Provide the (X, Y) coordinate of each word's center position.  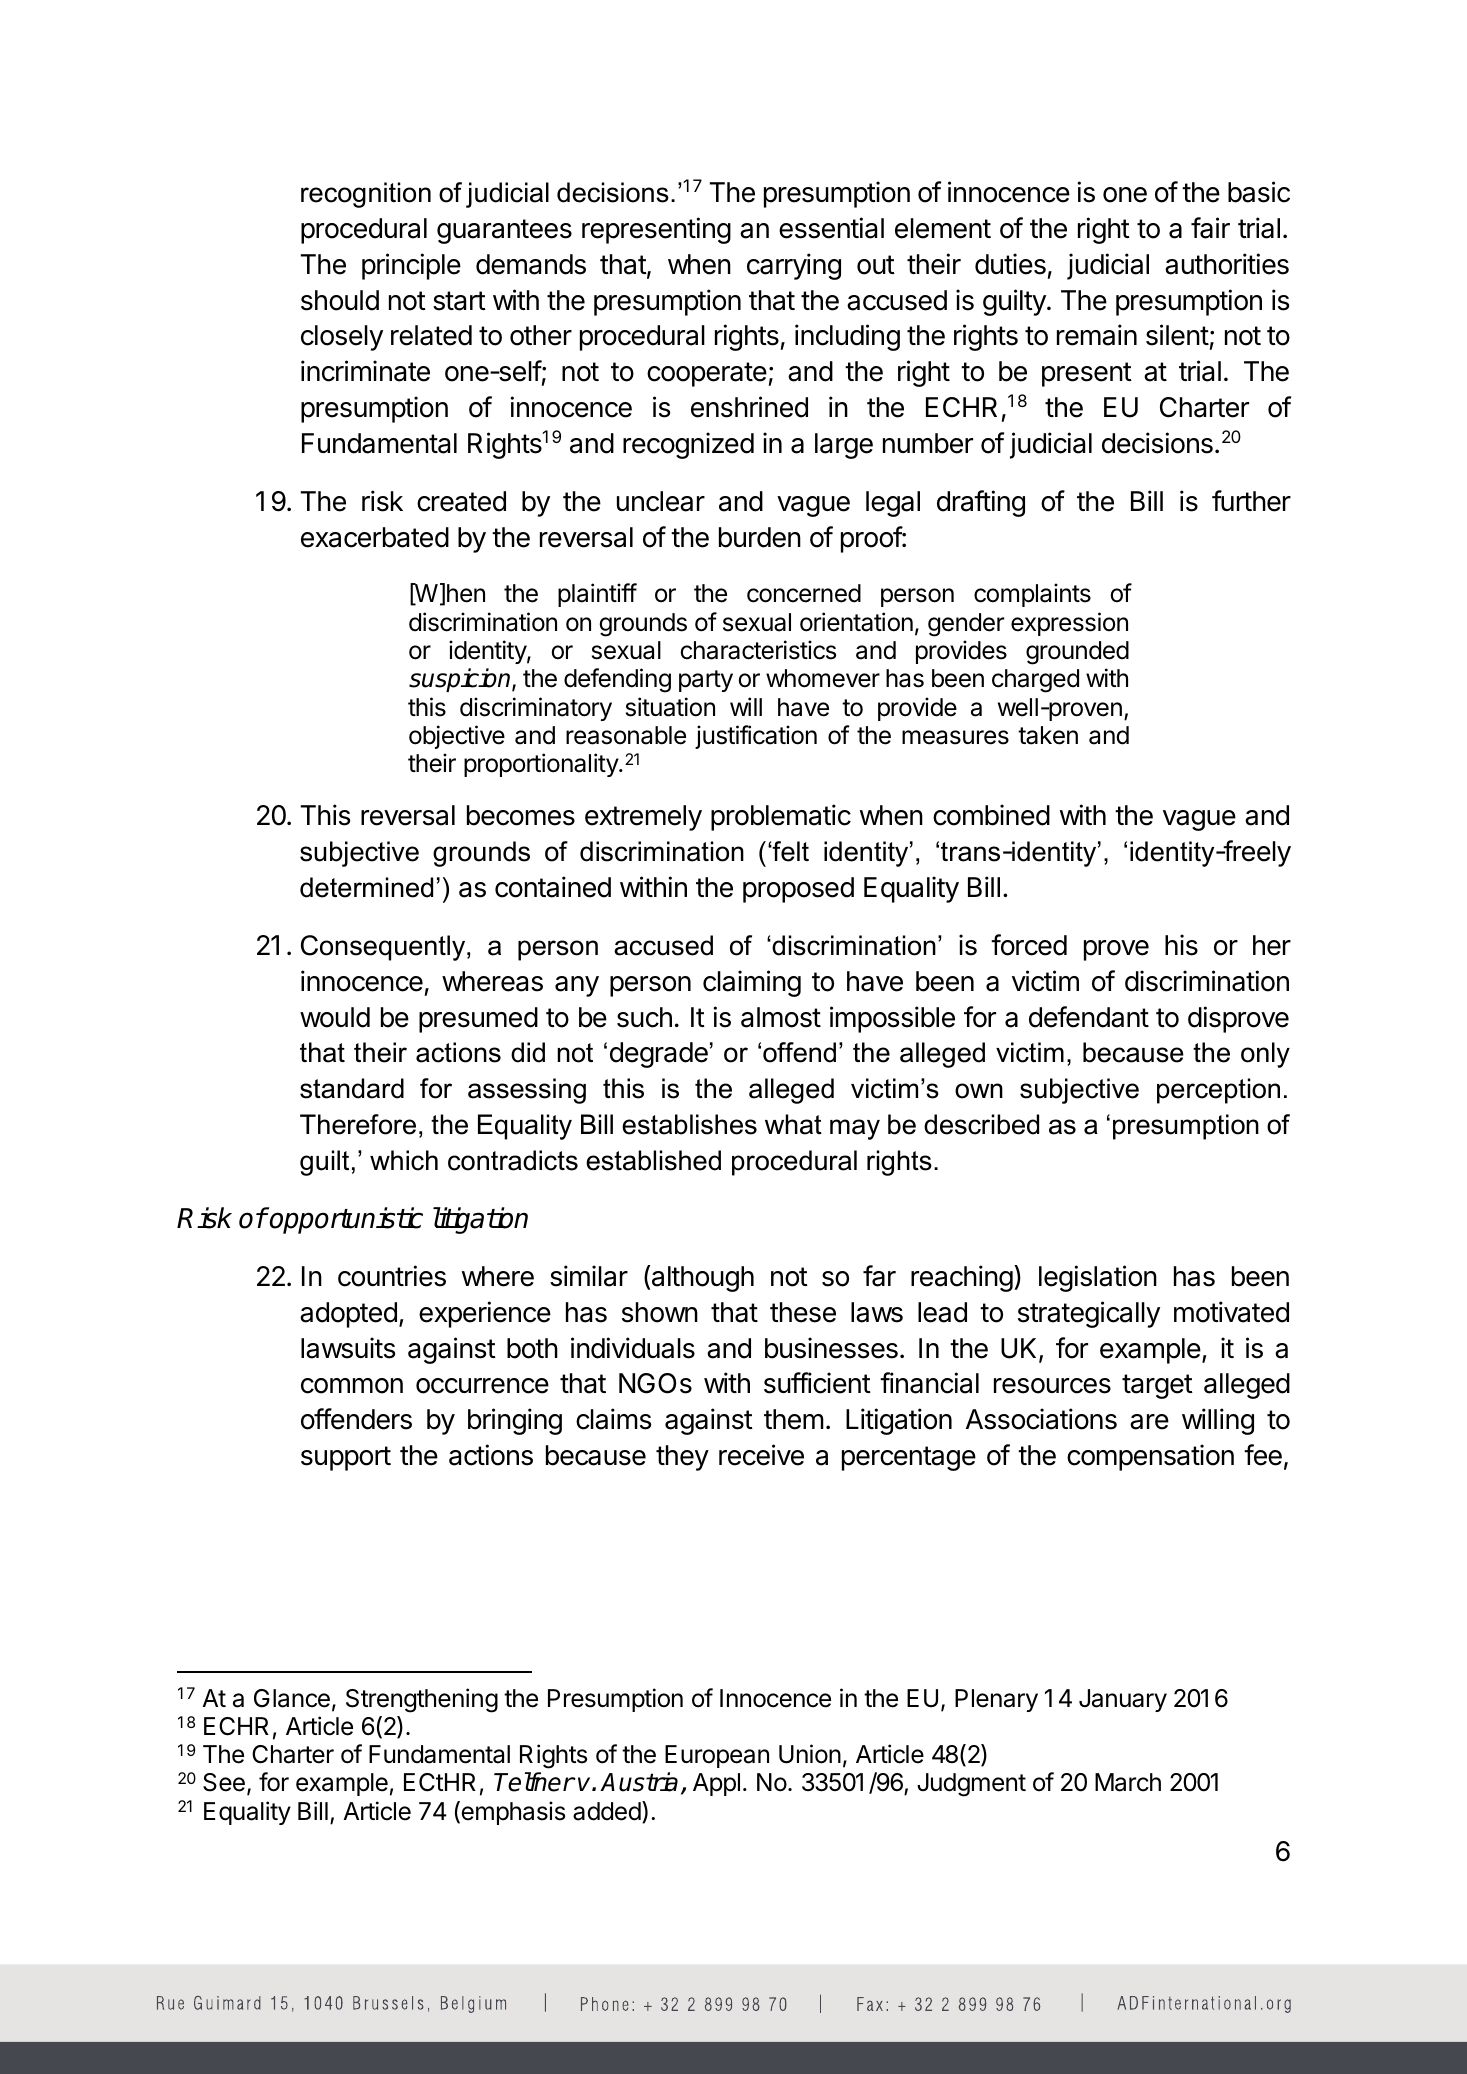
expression (1069, 624)
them (794, 1419)
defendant (1089, 1017)
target (1157, 1386)
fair (1210, 228)
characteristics (758, 650)
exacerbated (375, 537)
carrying (794, 266)
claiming (752, 983)
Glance (292, 1698)
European (717, 1756)
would (335, 1017)
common (352, 1386)
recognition (366, 195)
